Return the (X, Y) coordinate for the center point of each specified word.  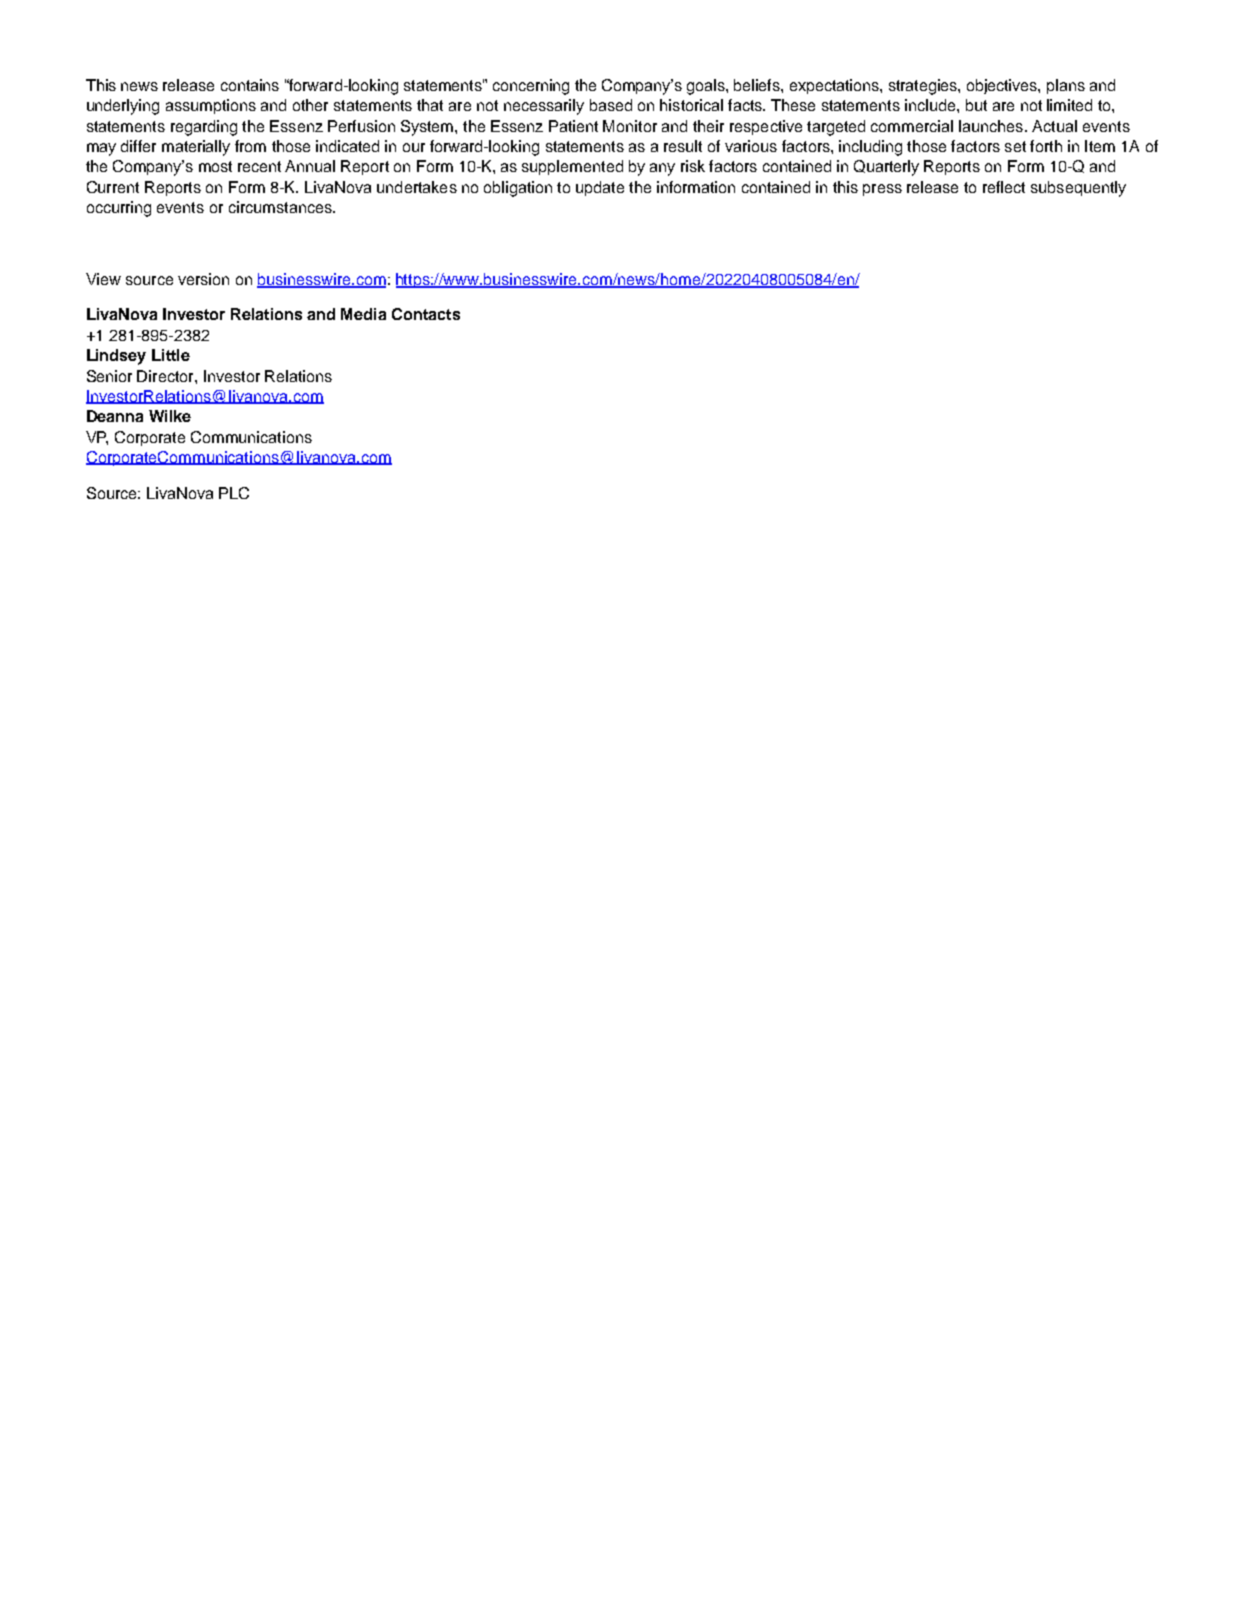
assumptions (211, 106)
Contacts (426, 314)
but (976, 105)
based (611, 105)
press (882, 190)
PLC (234, 493)
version (203, 279)
